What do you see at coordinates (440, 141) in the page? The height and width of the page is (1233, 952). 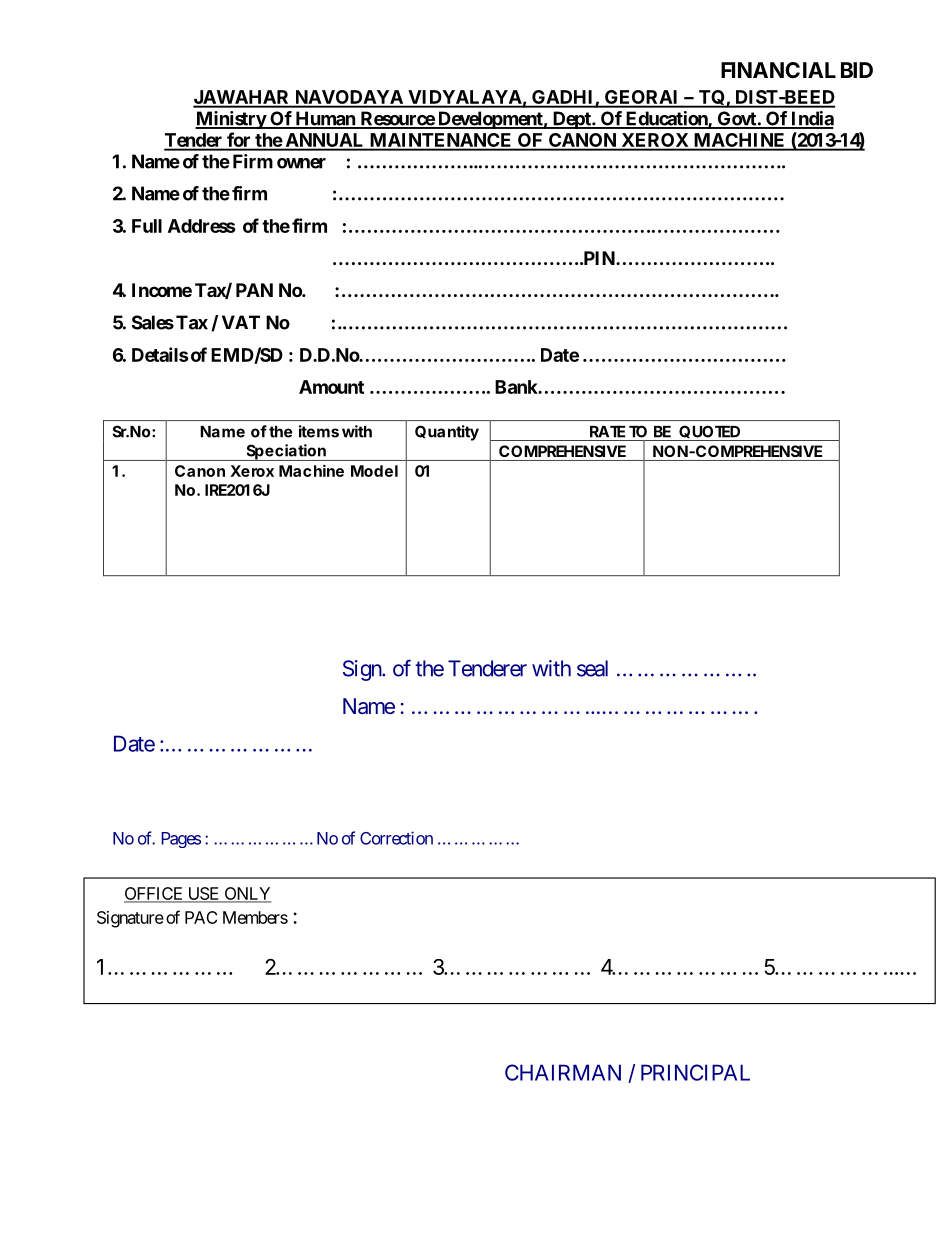 I see `MAINTENANCE` at bounding box center [440, 141].
